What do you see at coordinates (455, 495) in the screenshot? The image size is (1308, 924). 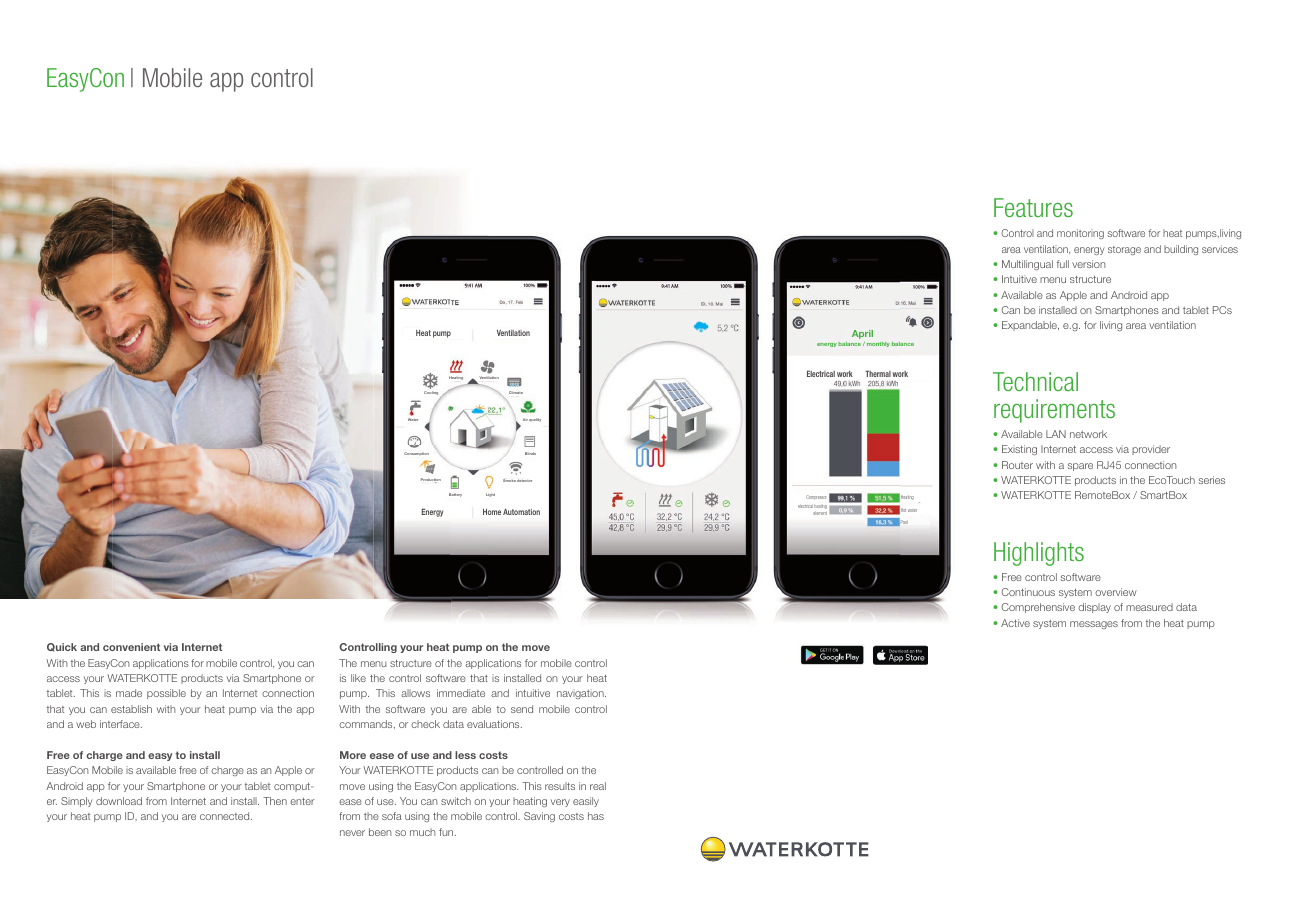 I see `Battery` at bounding box center [455, 495].
